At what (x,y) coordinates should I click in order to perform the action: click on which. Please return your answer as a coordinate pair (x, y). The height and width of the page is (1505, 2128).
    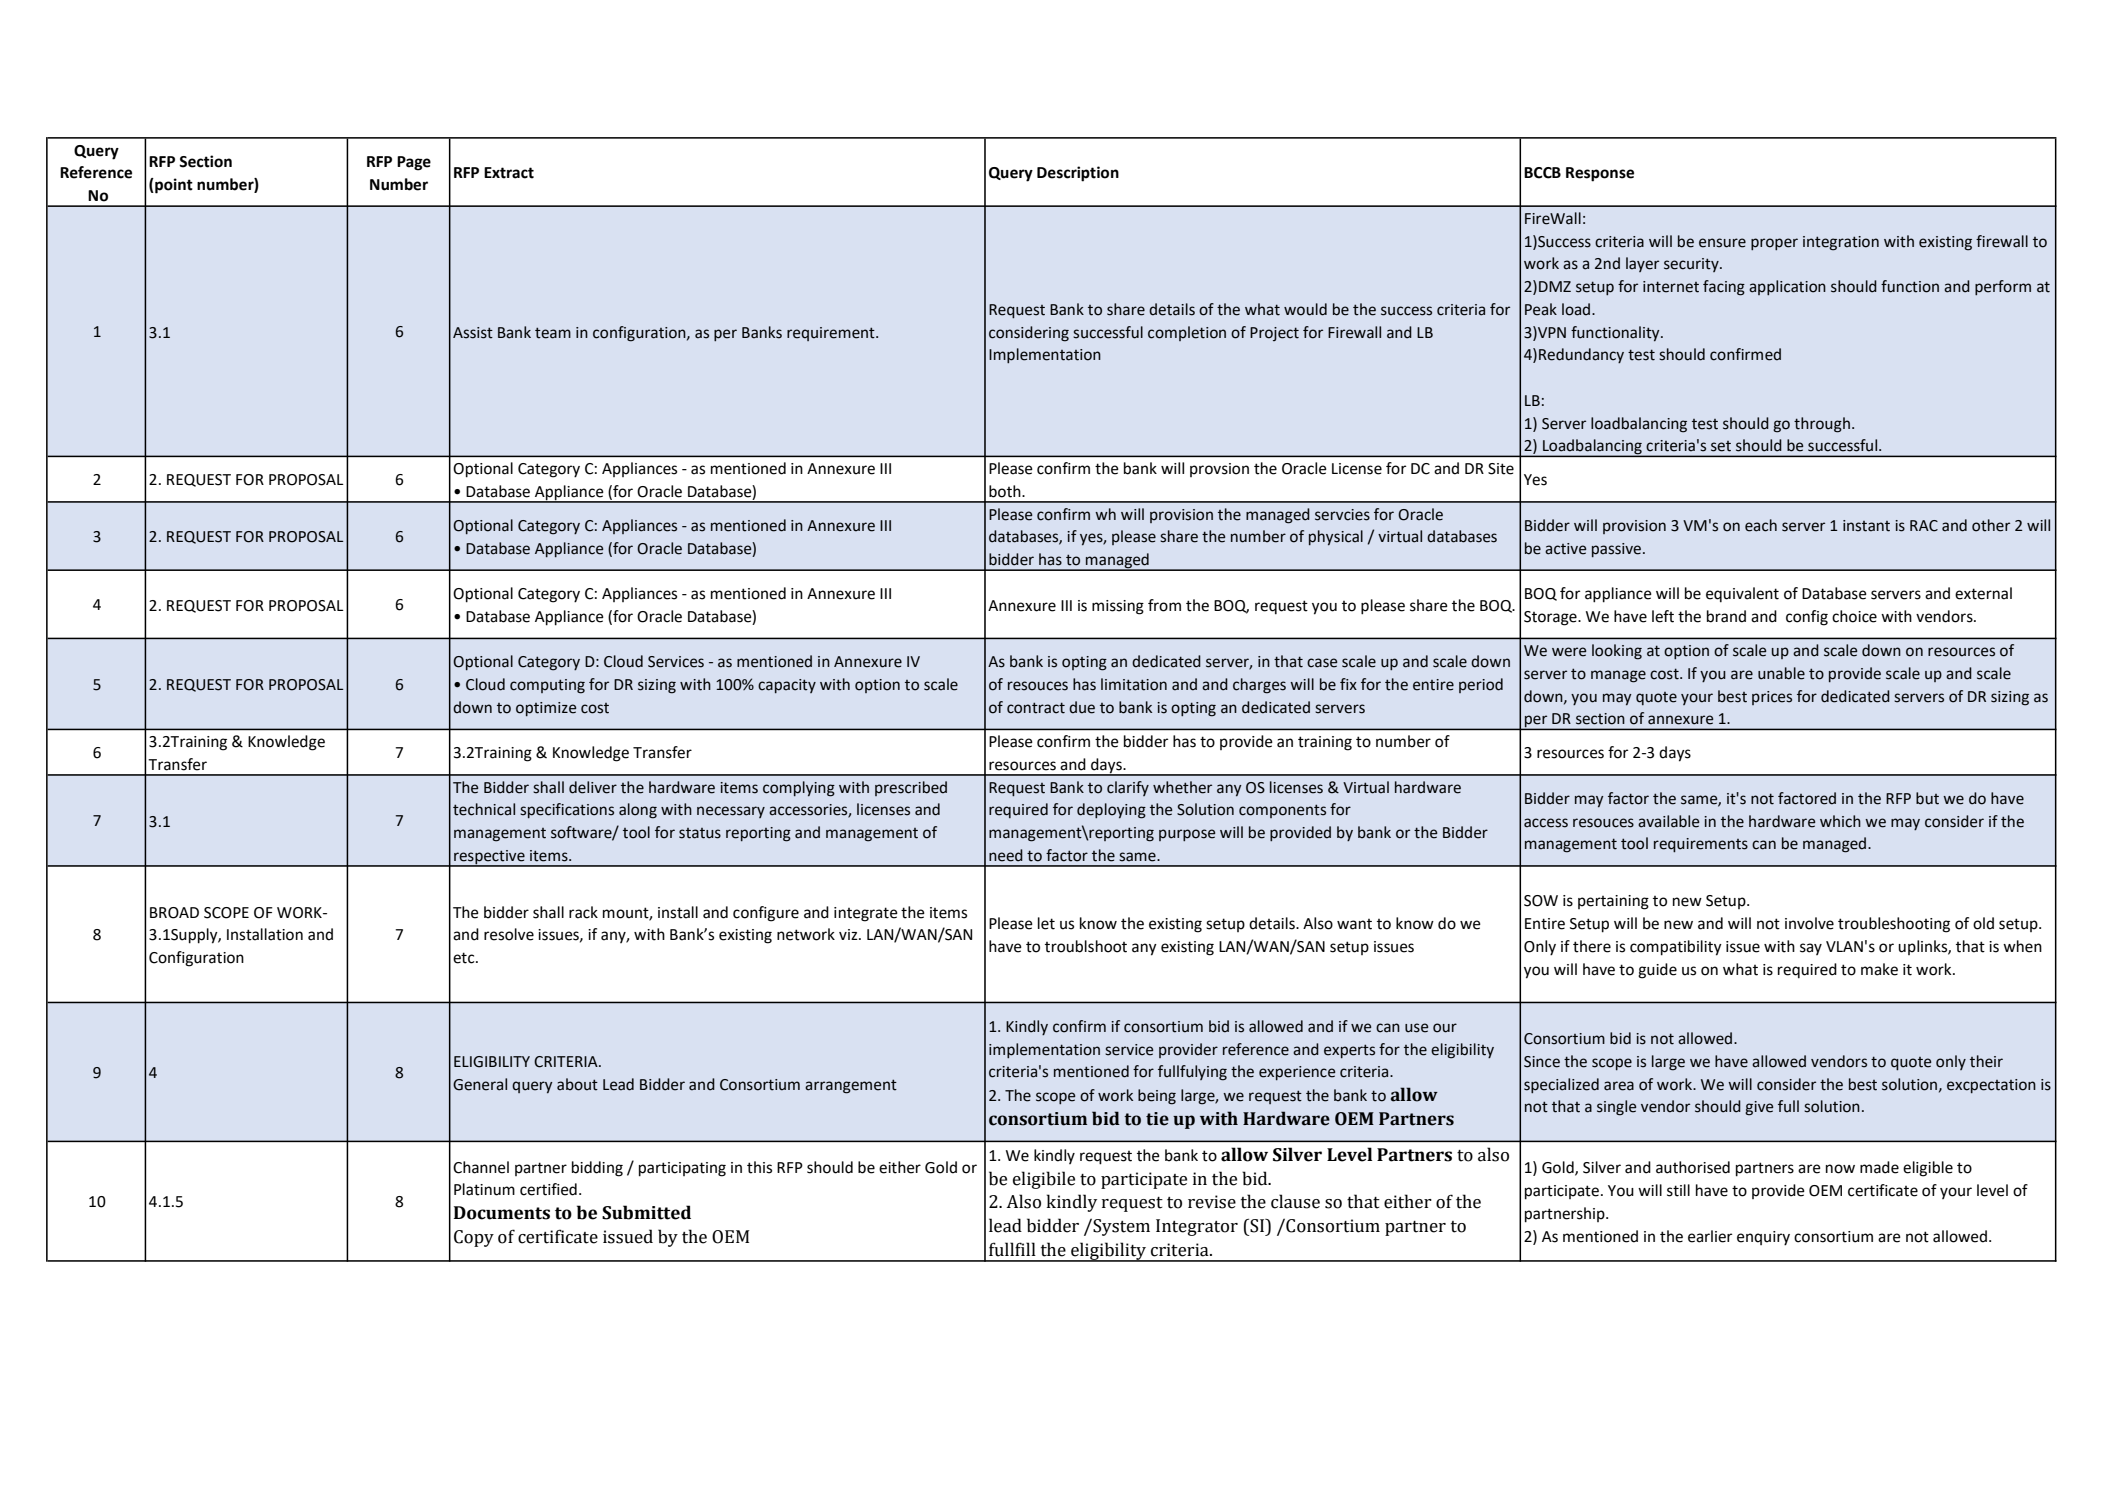
    Looking at the image, I should click on (1840, 821).
